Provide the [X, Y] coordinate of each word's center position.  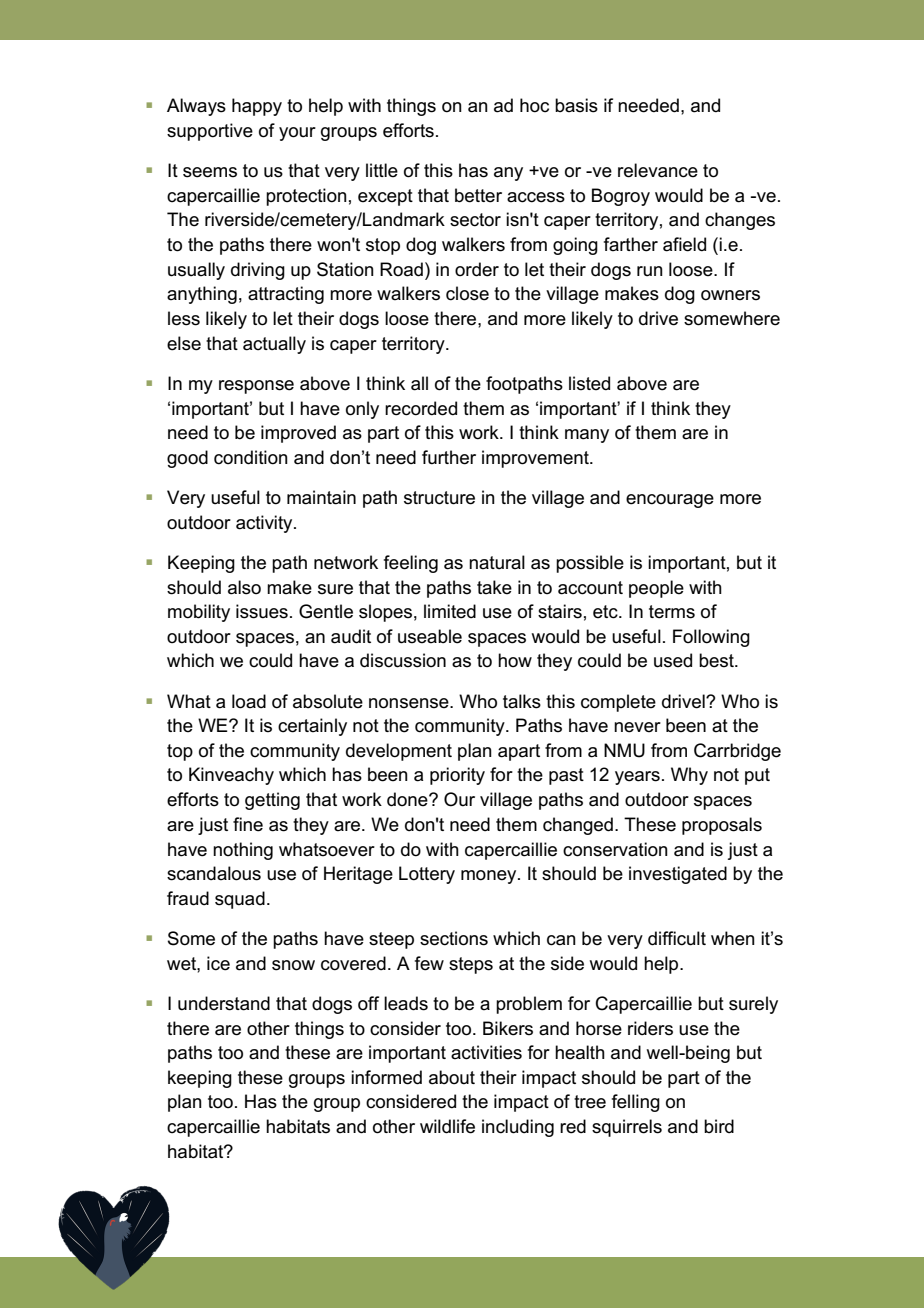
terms [672, 612]
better [478, 195]
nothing [243, 851]
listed [589, 383]
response [256, 387]
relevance [658, 170]
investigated [678, 875]
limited [450, 611]
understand [224, 1003]
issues [262, 611]
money [490, 877]
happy [257, 107]
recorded [421, 408]
